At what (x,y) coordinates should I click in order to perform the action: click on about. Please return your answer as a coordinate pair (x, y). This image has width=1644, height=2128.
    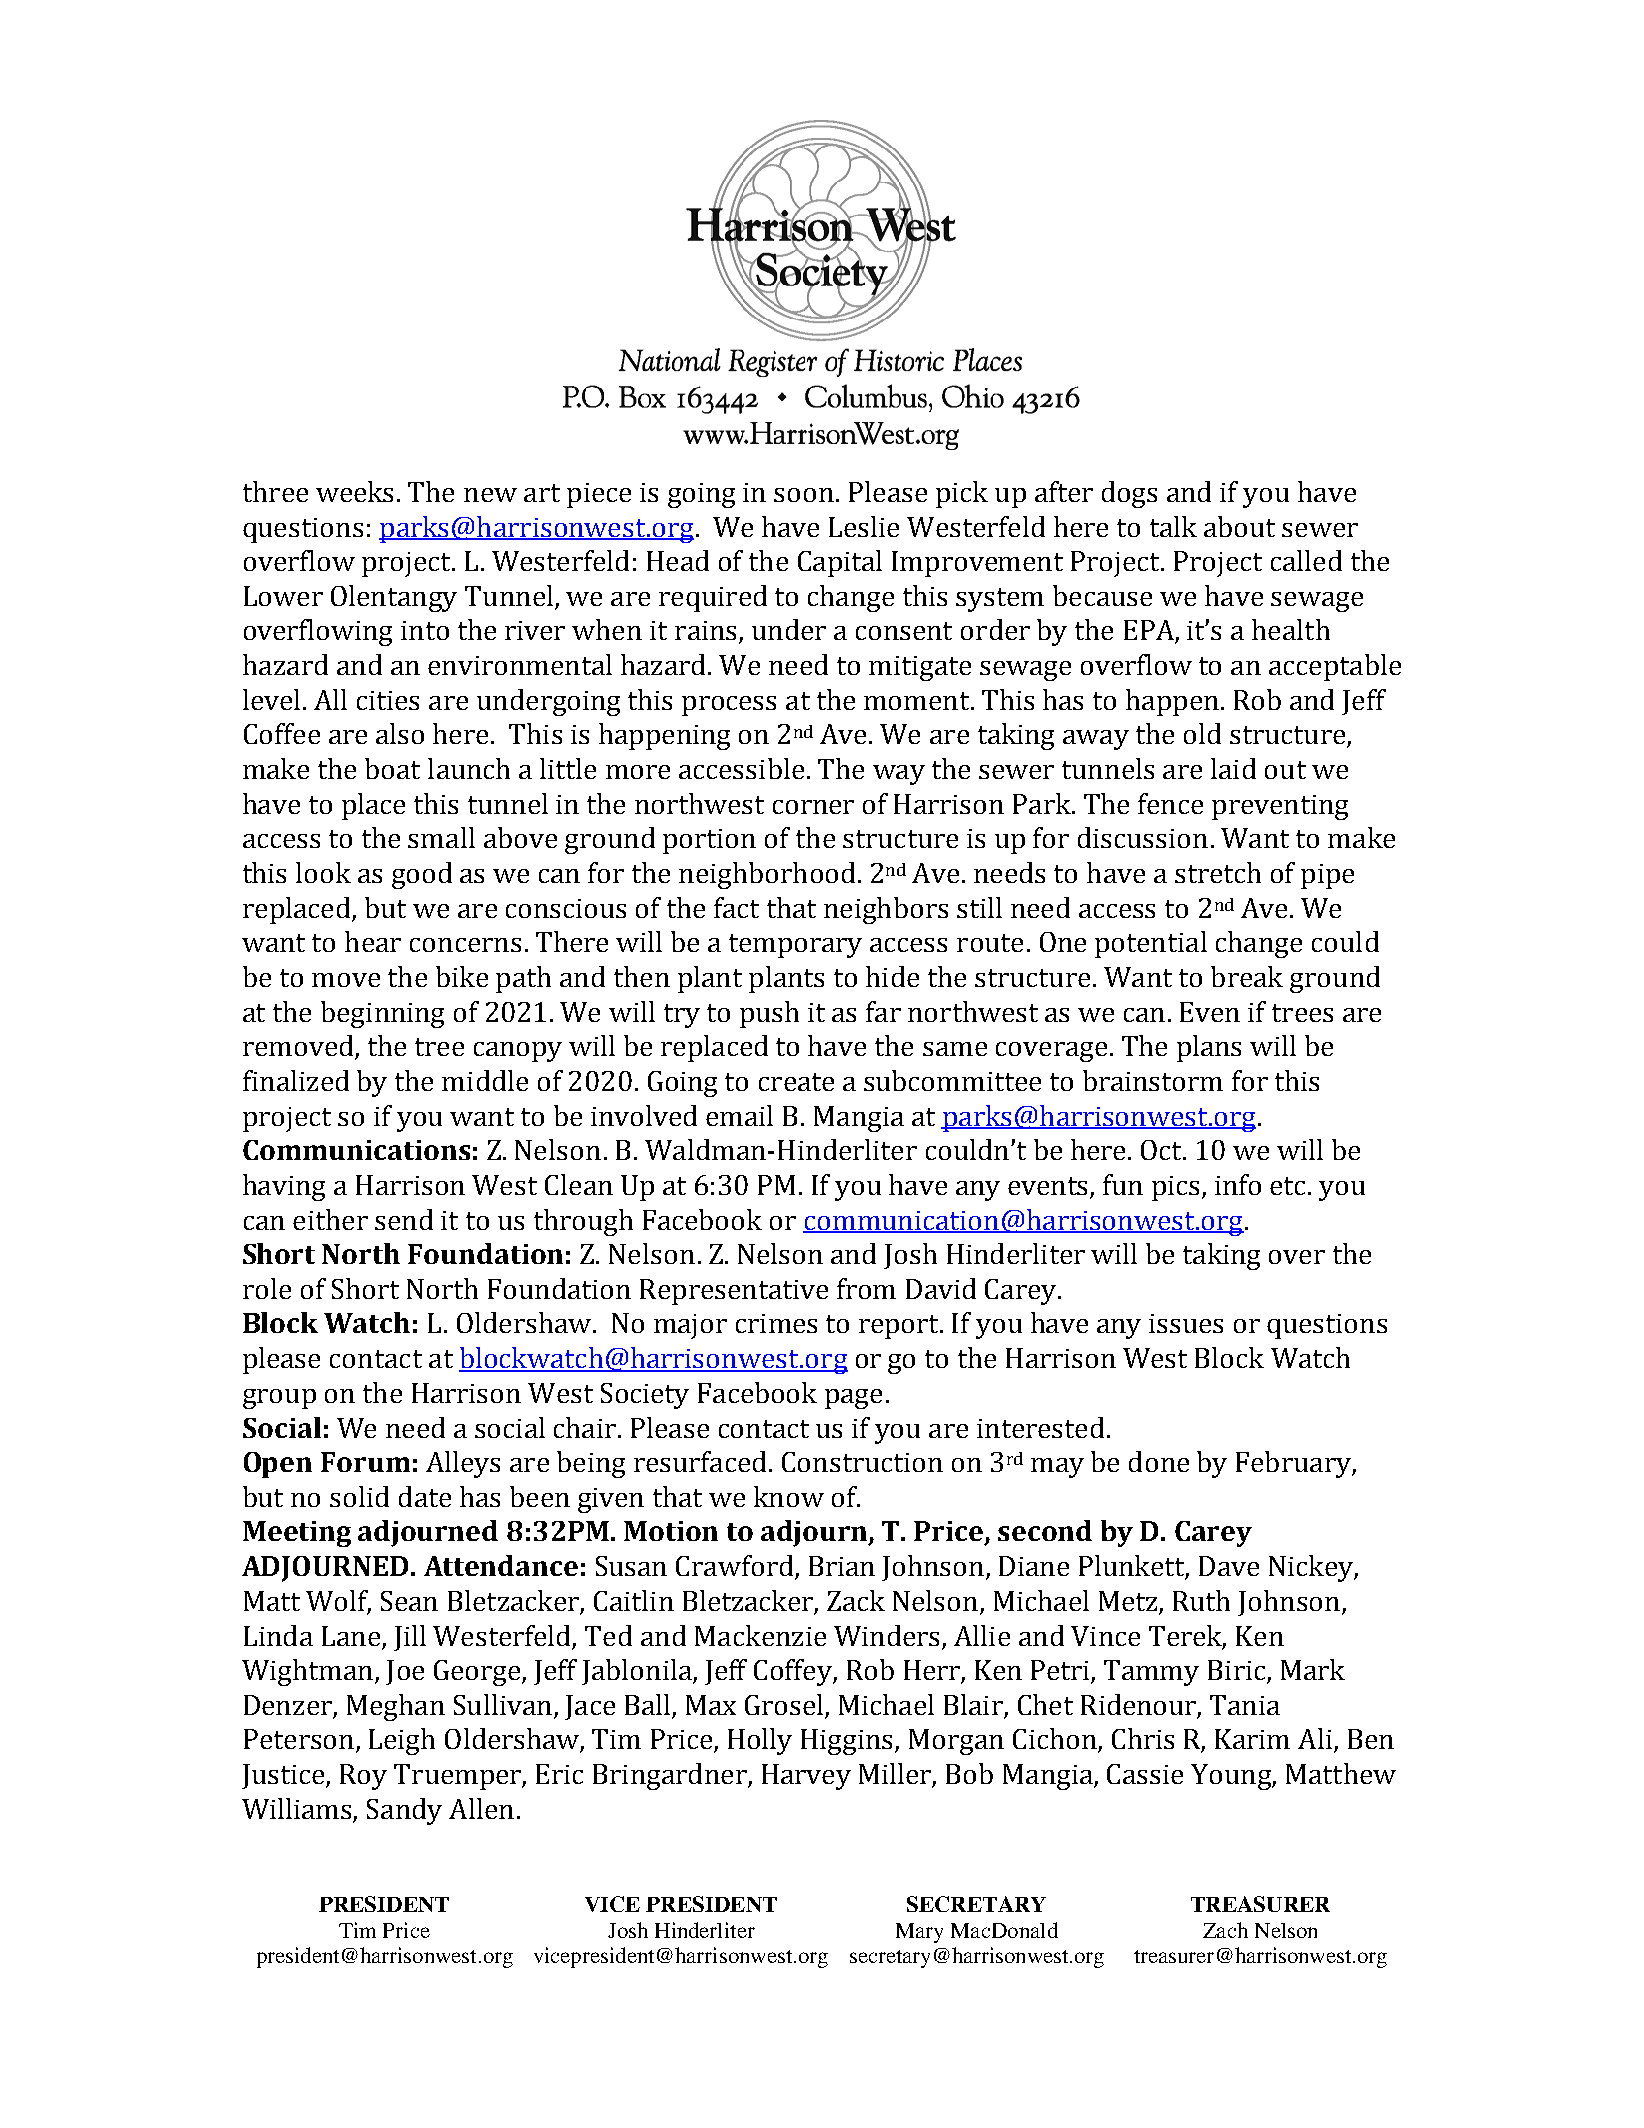
    Looking at the image, I should click on (1239, 526).
